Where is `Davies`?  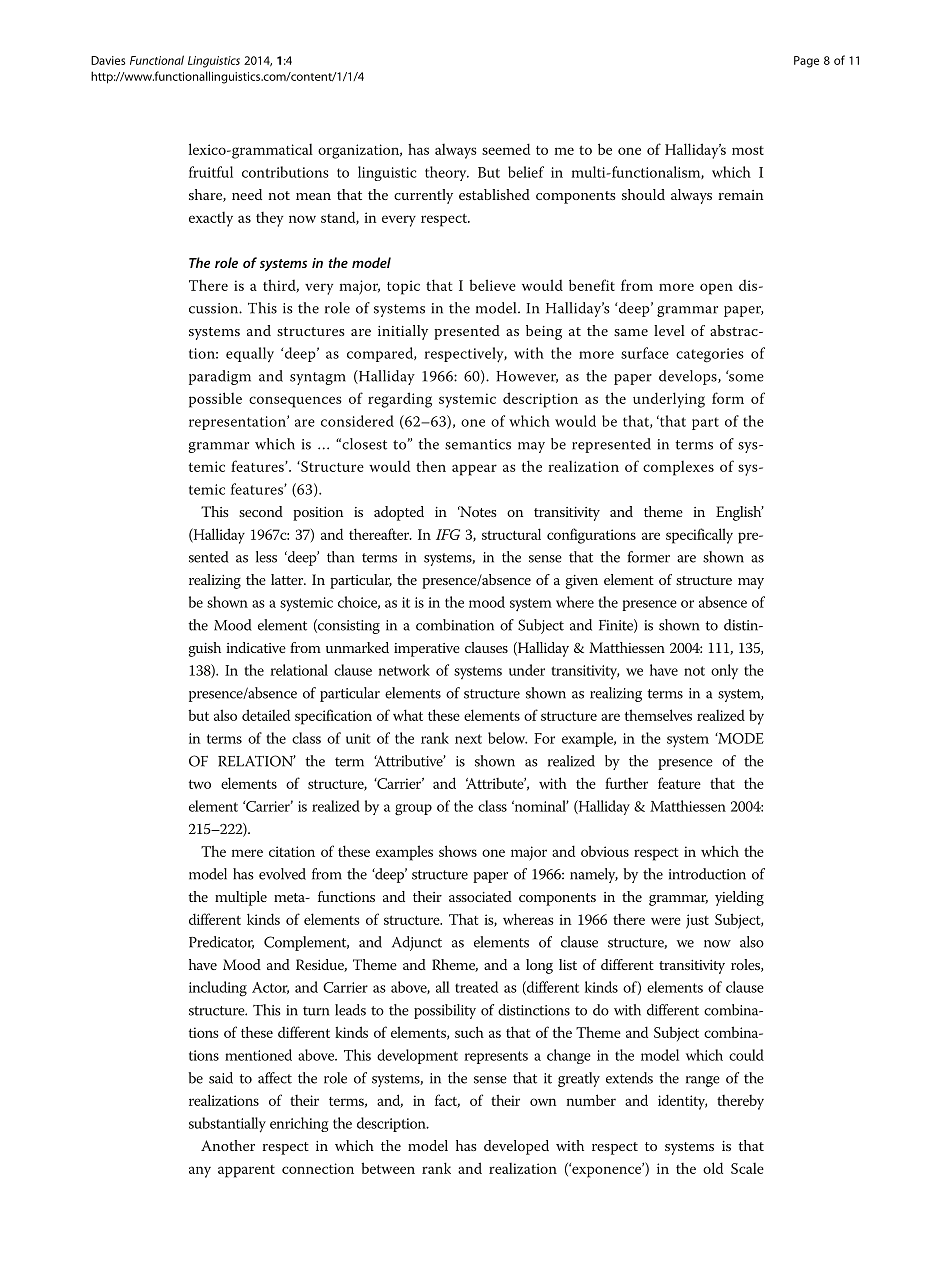 Davies is located at coordinates (108, 60).
